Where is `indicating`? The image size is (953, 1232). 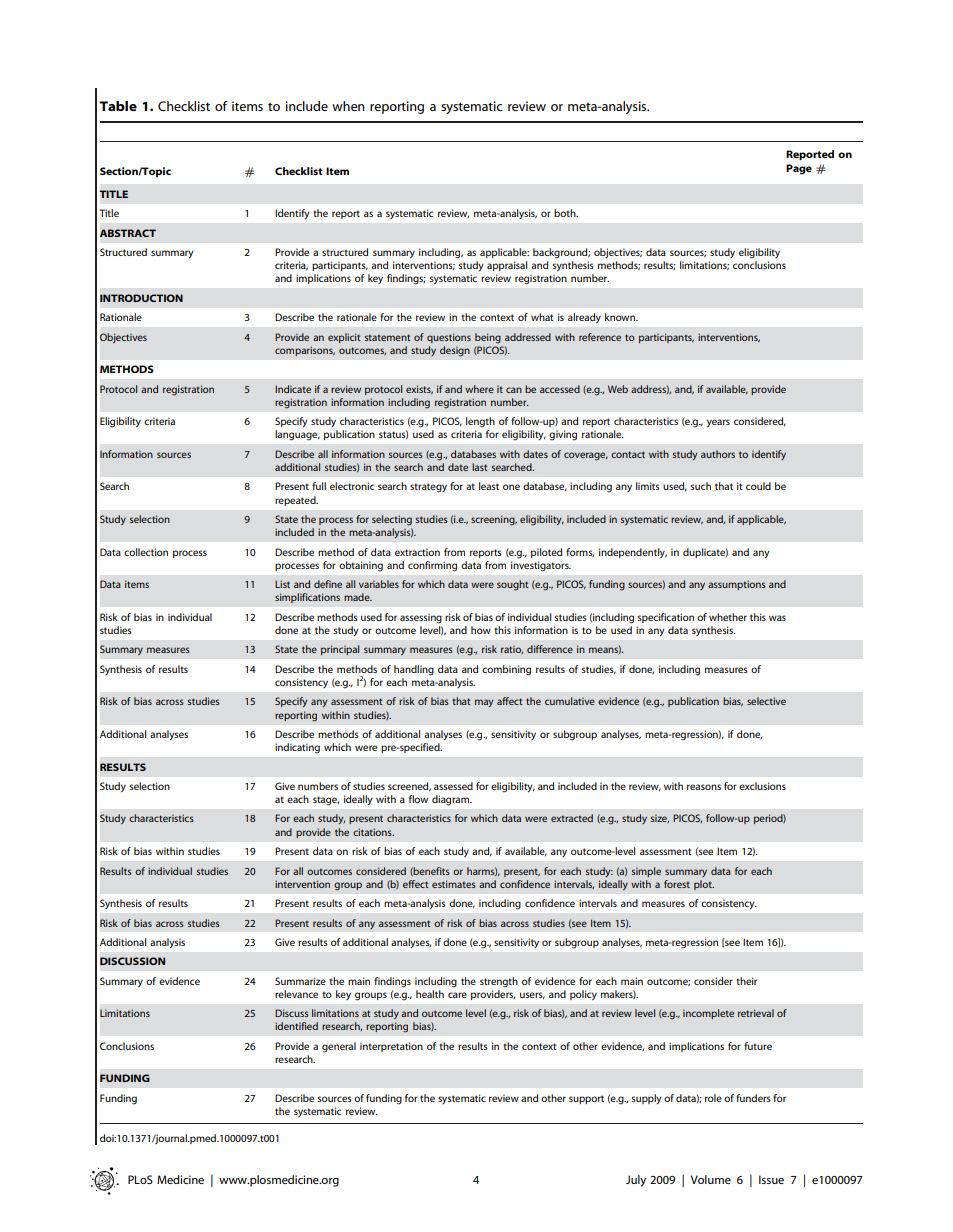
indicating is located at coordinates (297, 748).
